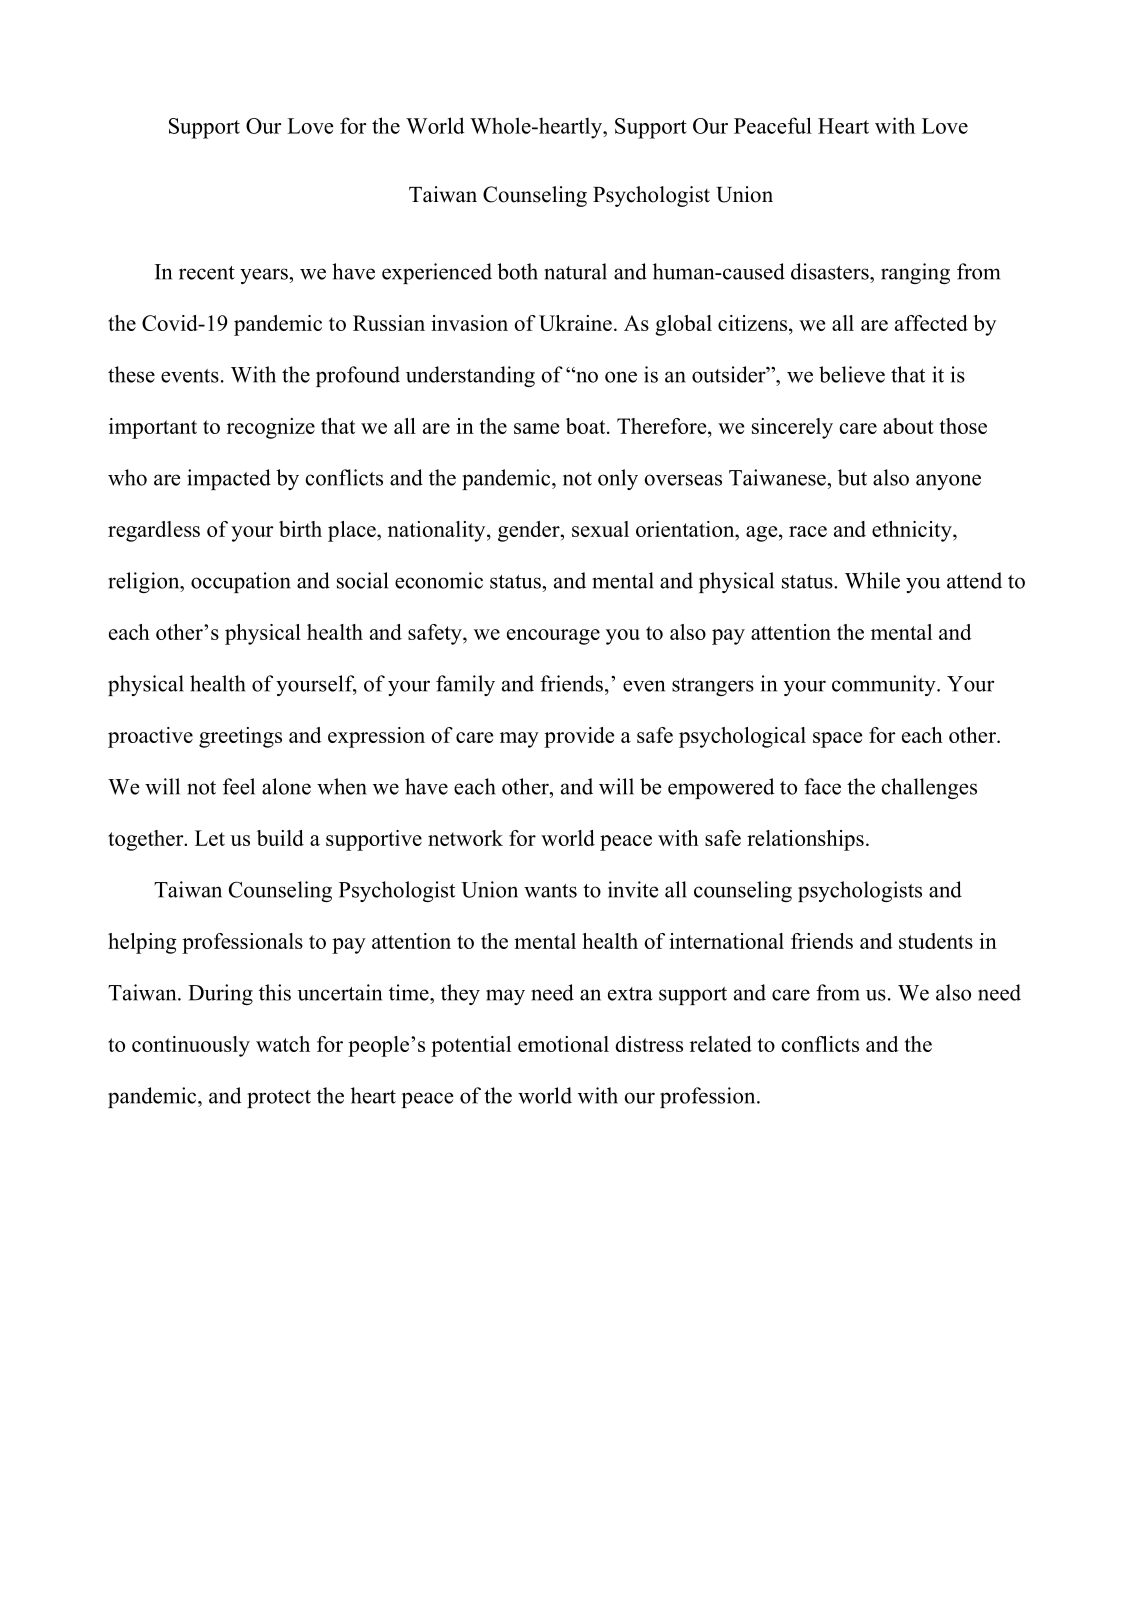 The image size is (1136, 1606). What do you see at coordinates (465, 685) in the screenshot?
I see `family` at bounding box center [465, 685].
